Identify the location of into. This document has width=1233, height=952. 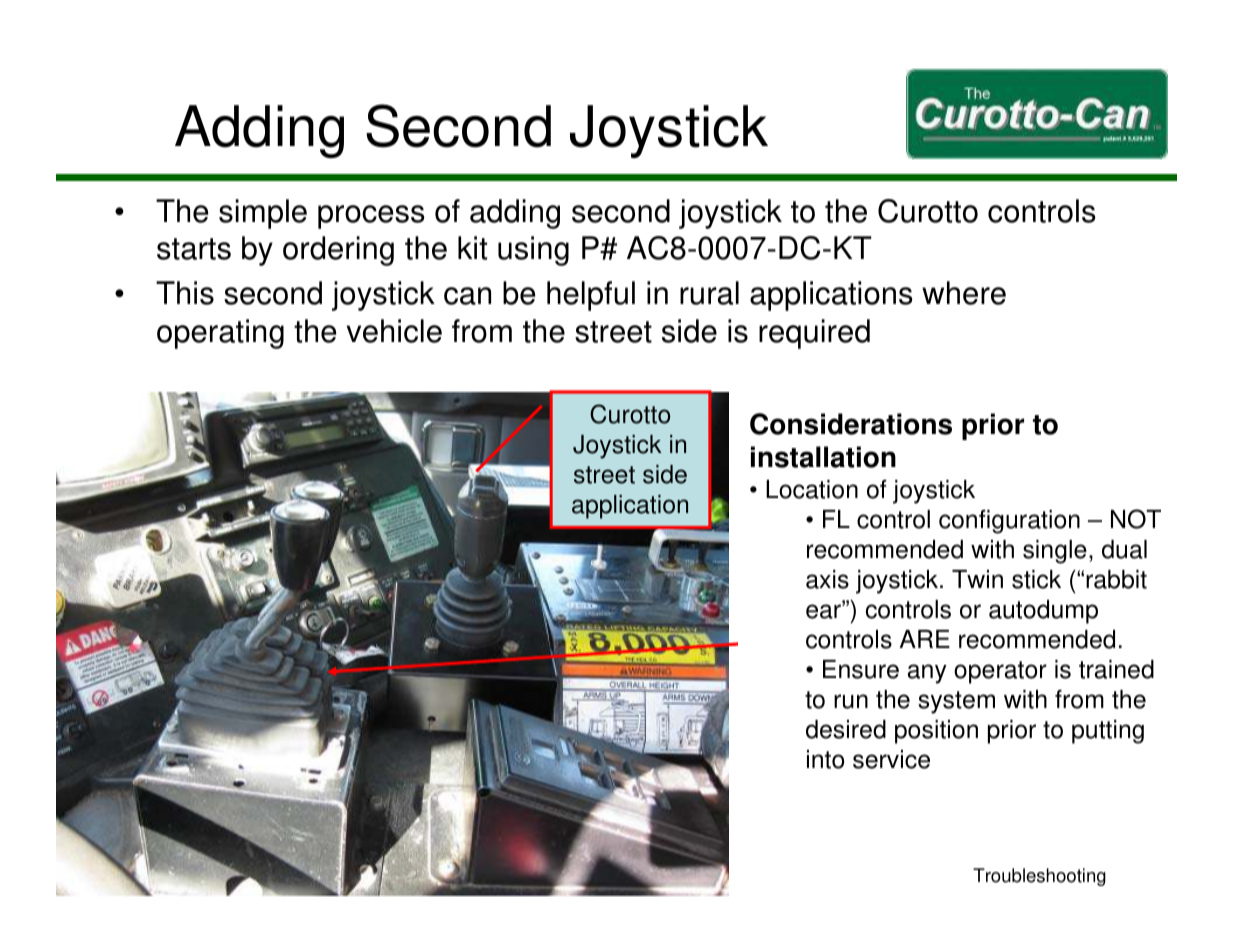
(825, 759).
